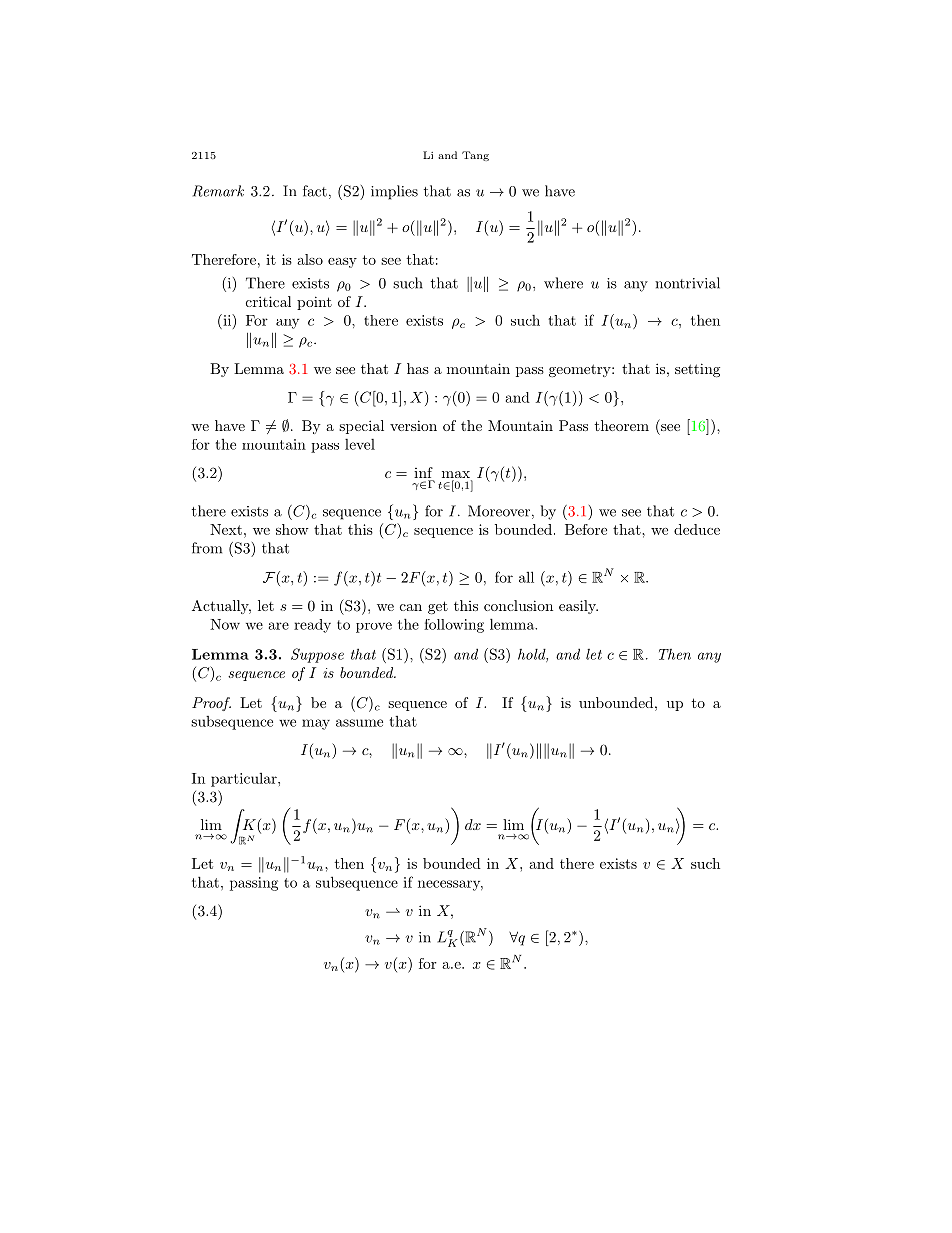 Image resolution: width=952 pixels, height=1233 pixels. I want to click on nontrivial, so click(687, 283).
